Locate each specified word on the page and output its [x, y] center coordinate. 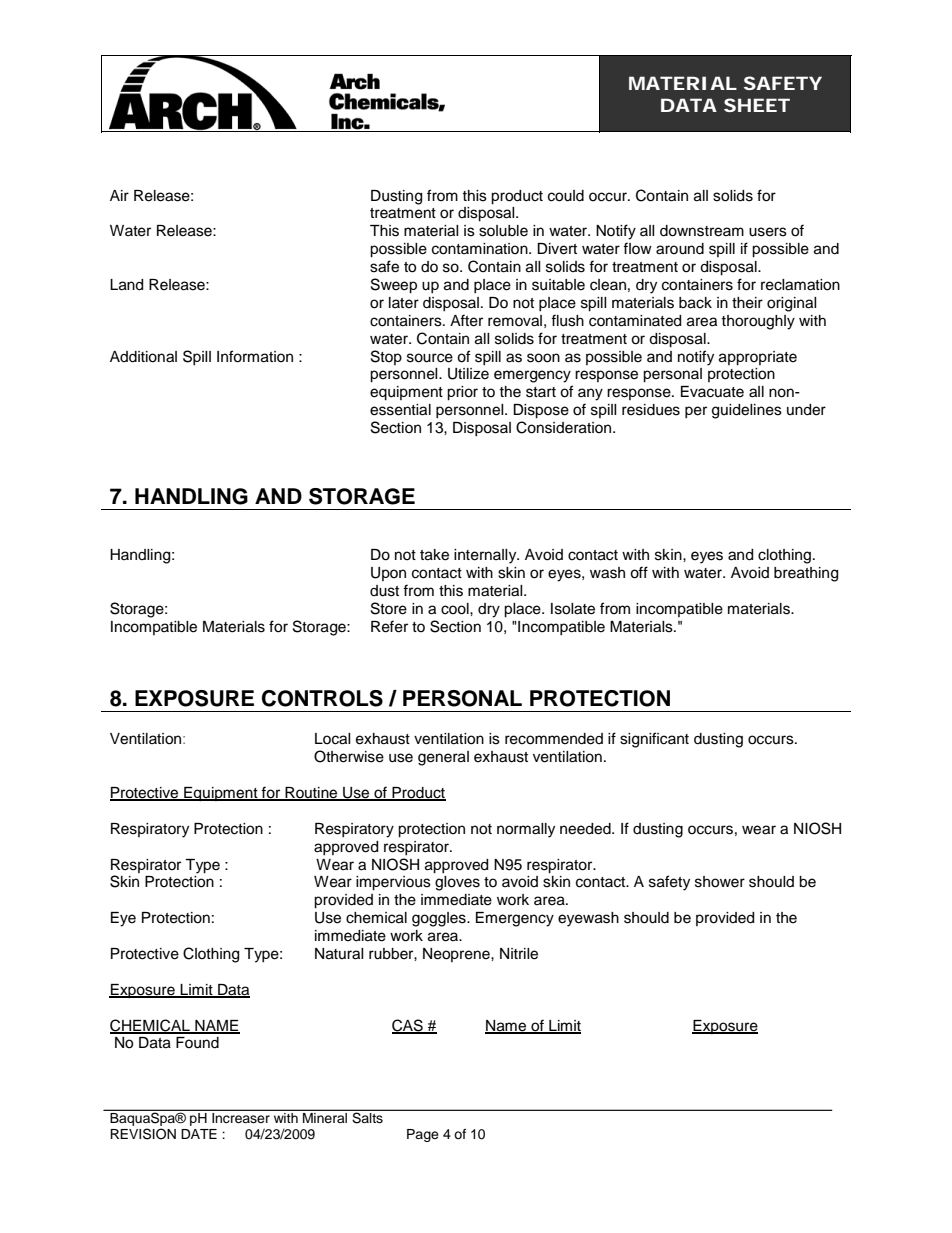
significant [654, 740]
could [566, 196]
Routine [311, 794]
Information [255, 356]
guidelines [747, 411]
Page [423, 1135]
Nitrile [519, 954]
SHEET [757, 105]
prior [462, 393]
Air [119, 195]
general [443, 758]
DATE [199, 1134]
